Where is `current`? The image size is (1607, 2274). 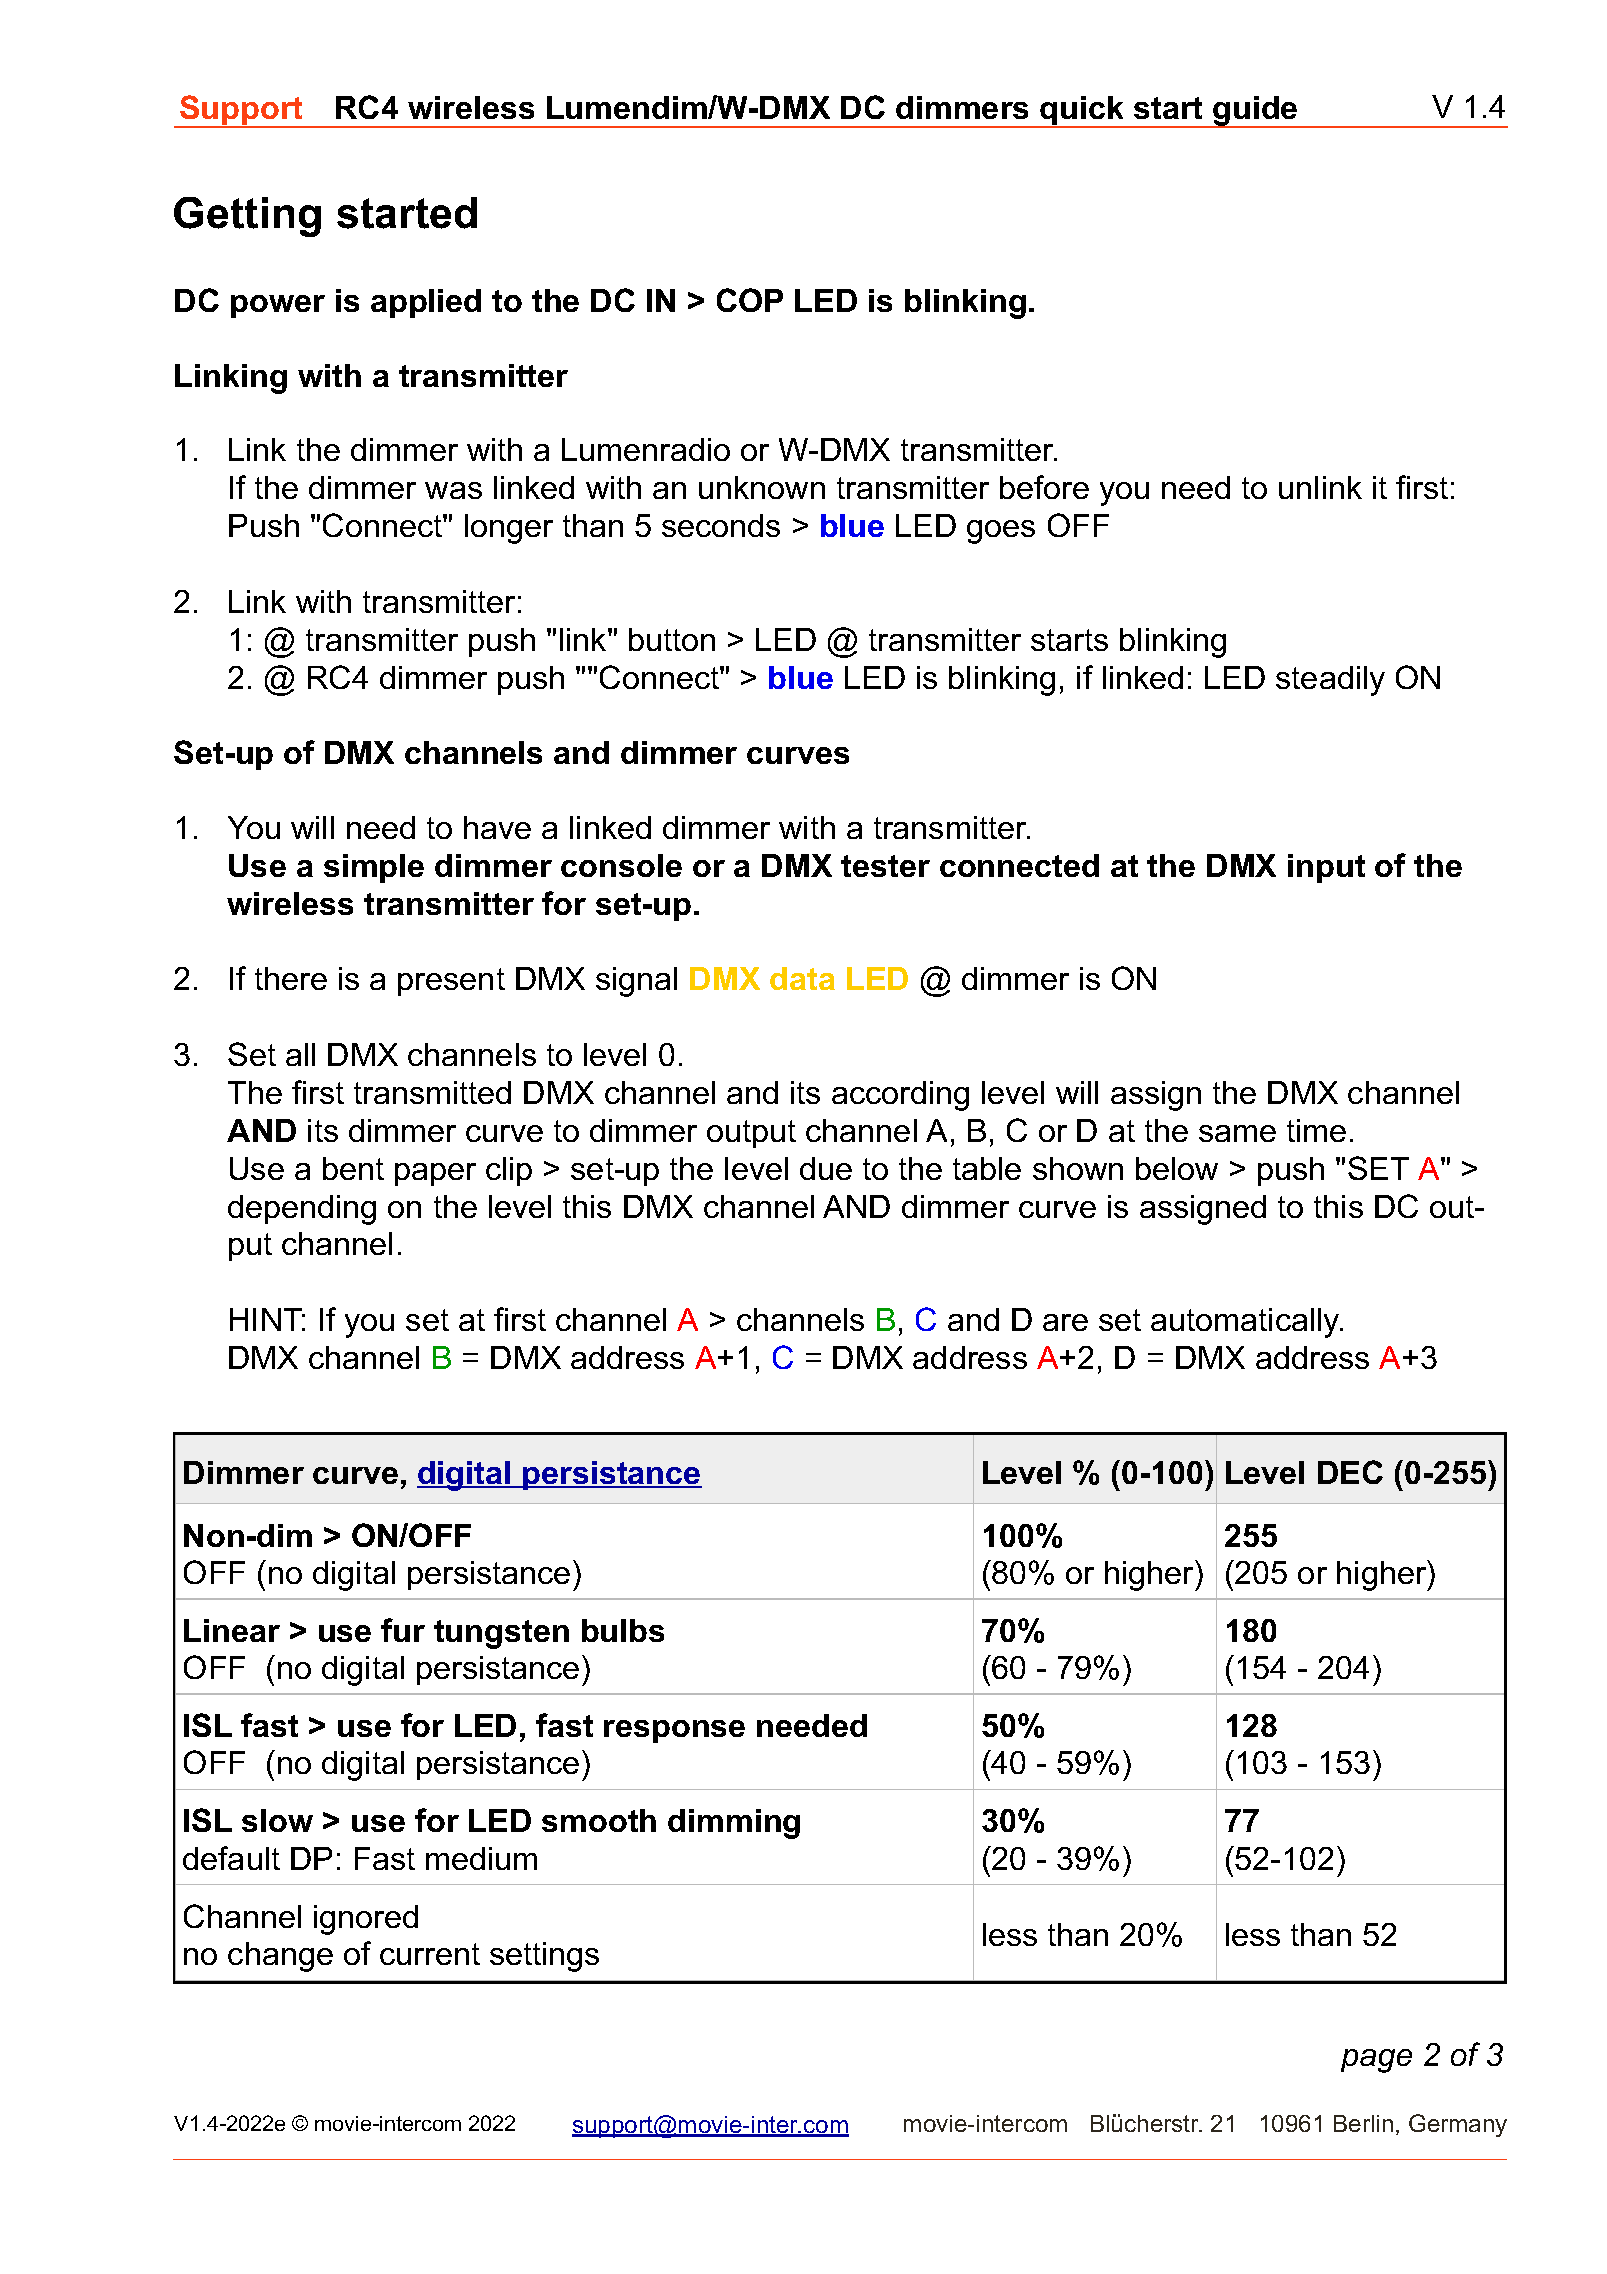 current is located at coordinates (430, 1954).
